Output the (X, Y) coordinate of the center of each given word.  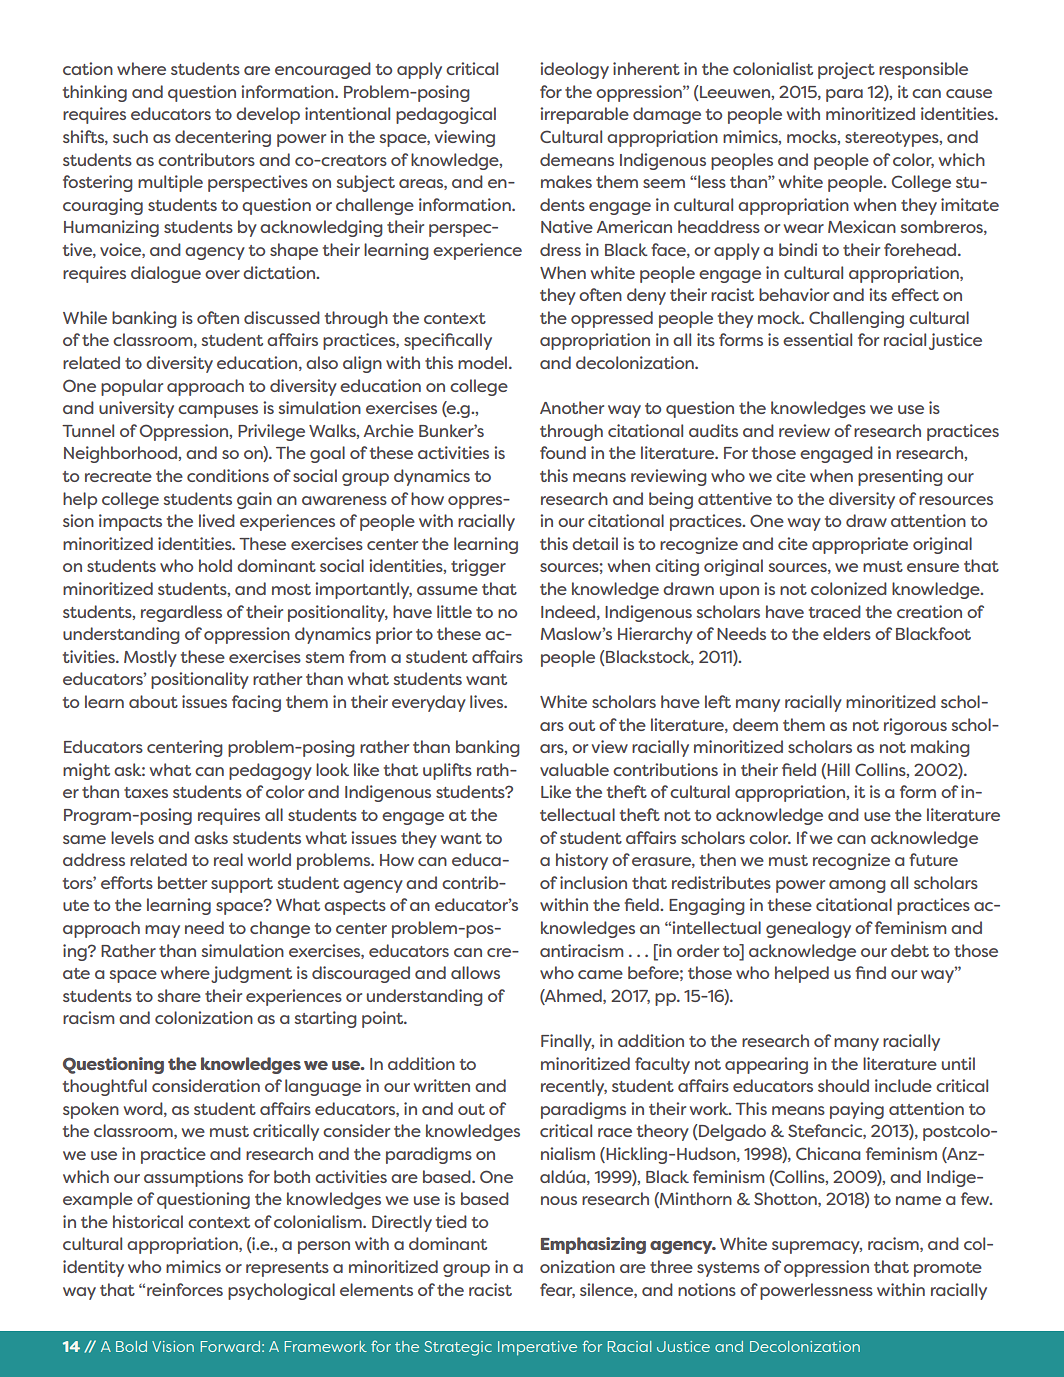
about (153, 701)
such (130, 136)
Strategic (458, 1348)
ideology (574, 70)
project (846, 70)
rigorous (915, 726)
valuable (574, 769)
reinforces (185, 1289)
